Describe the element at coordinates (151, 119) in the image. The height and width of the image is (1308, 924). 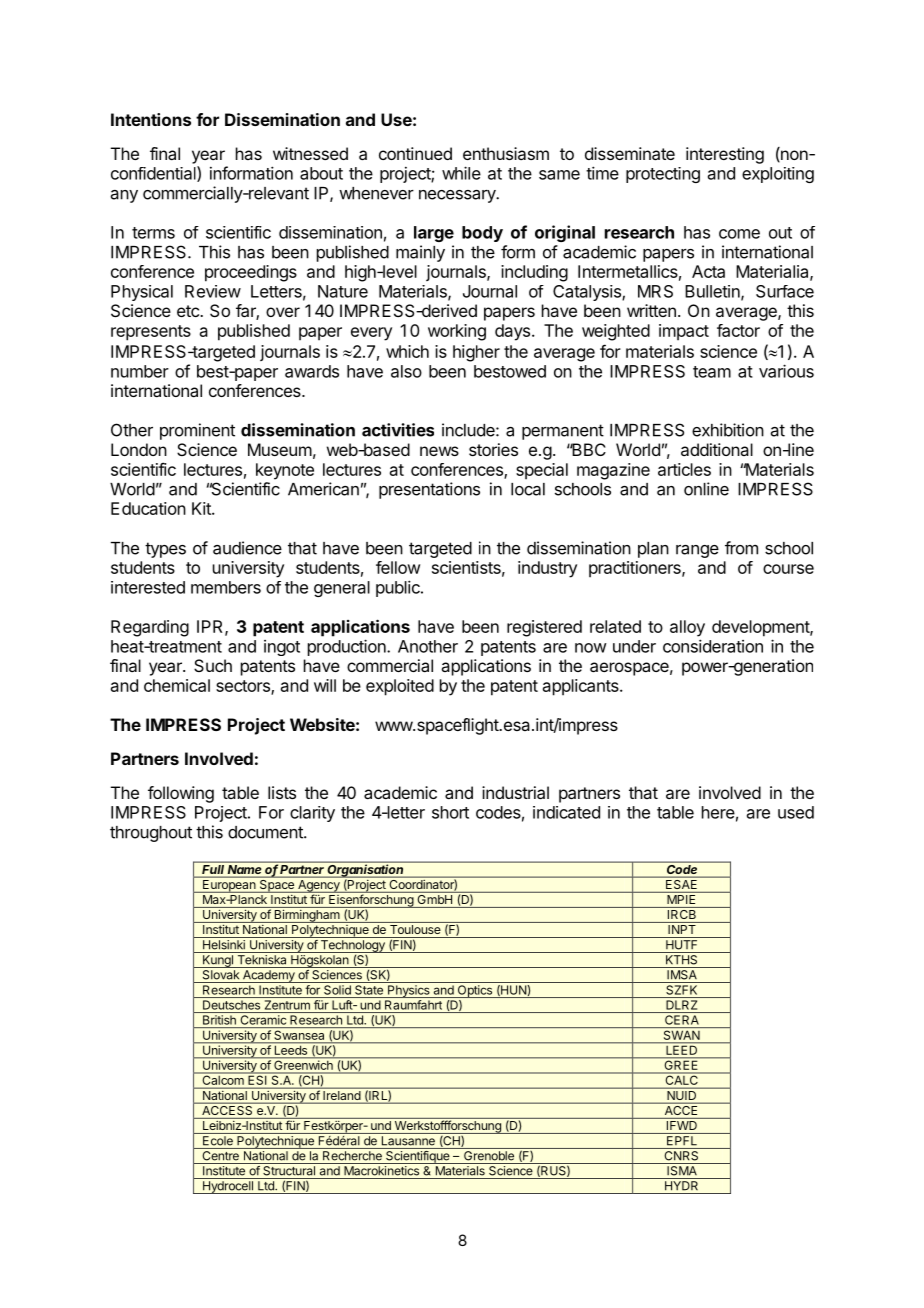
I see `Intentions` at that location.
